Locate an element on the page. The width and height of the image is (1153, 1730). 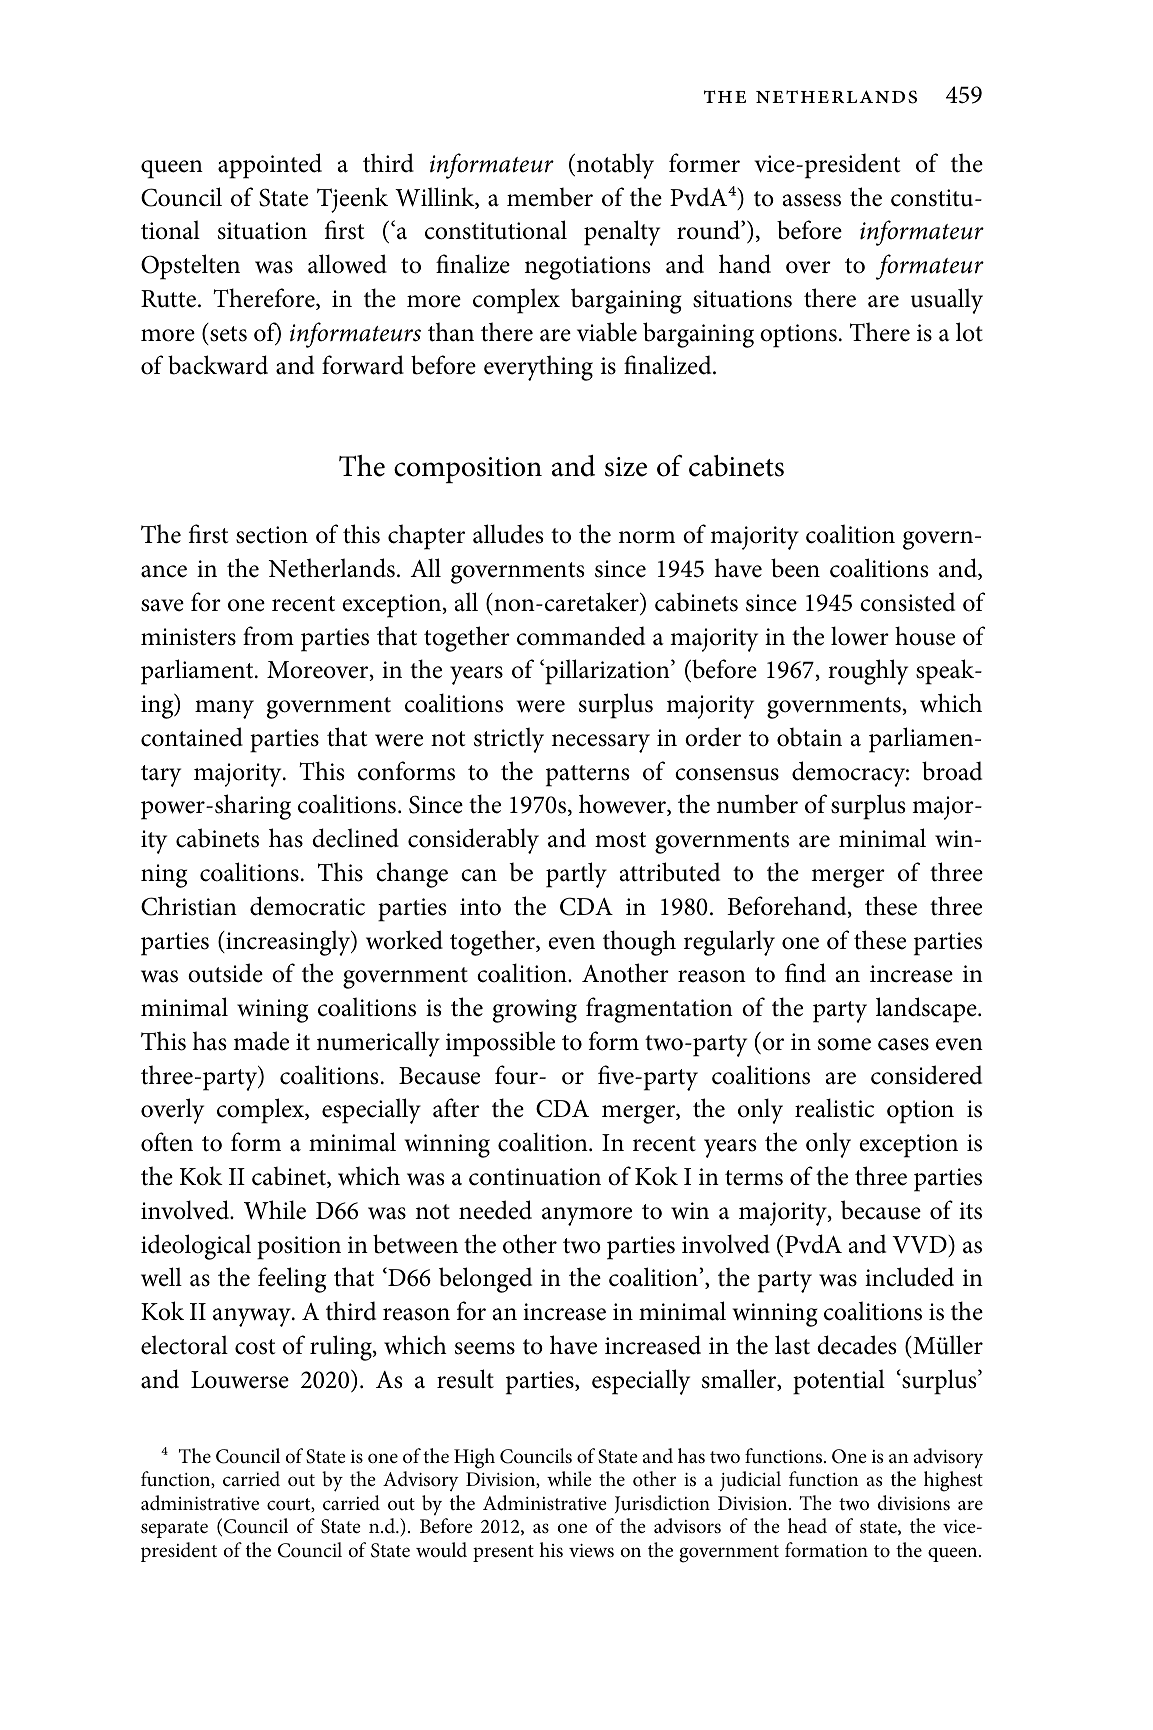
section is located at coordinates (272, 535).
